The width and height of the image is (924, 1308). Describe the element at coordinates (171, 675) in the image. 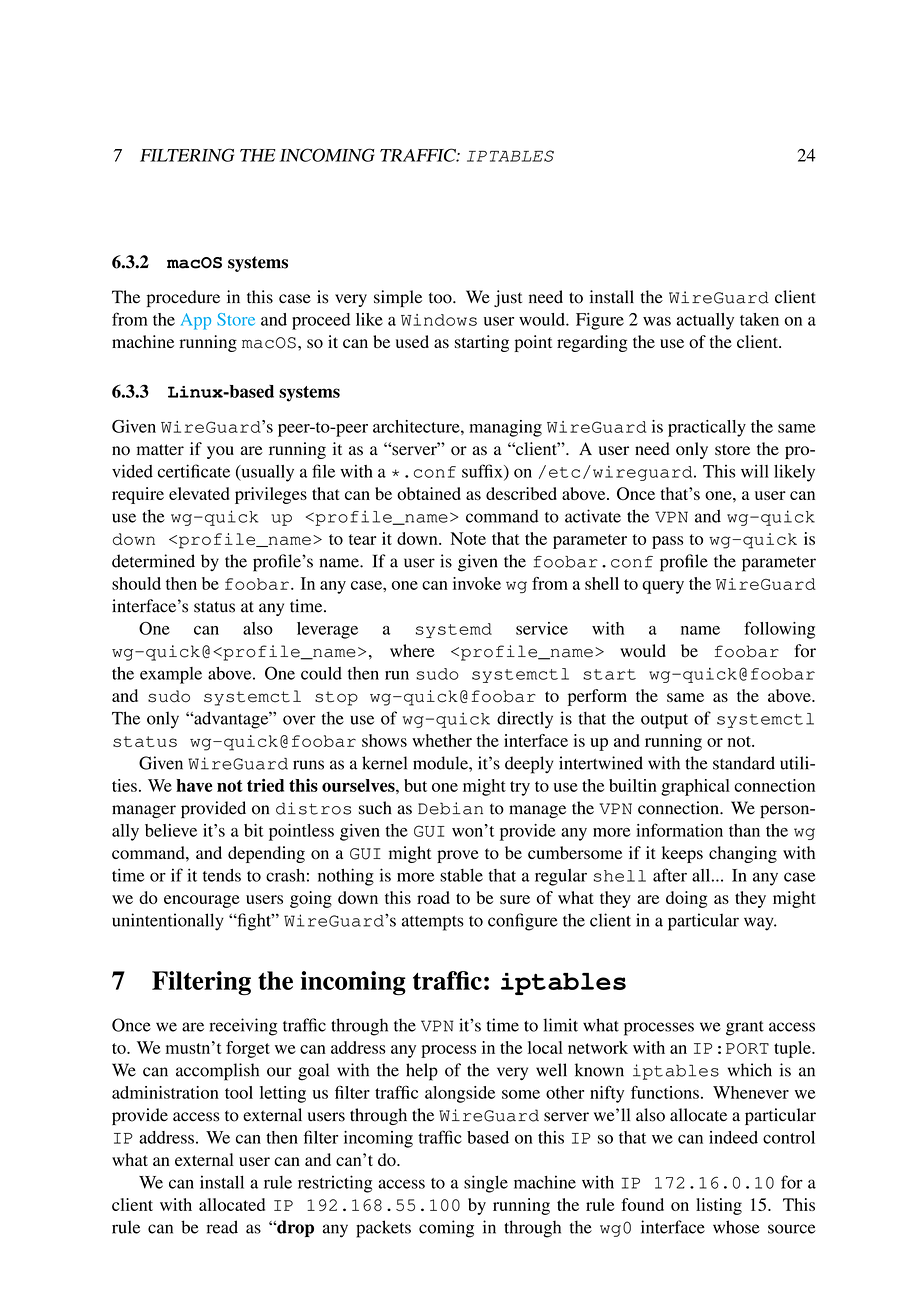

I see `example` at that location.
